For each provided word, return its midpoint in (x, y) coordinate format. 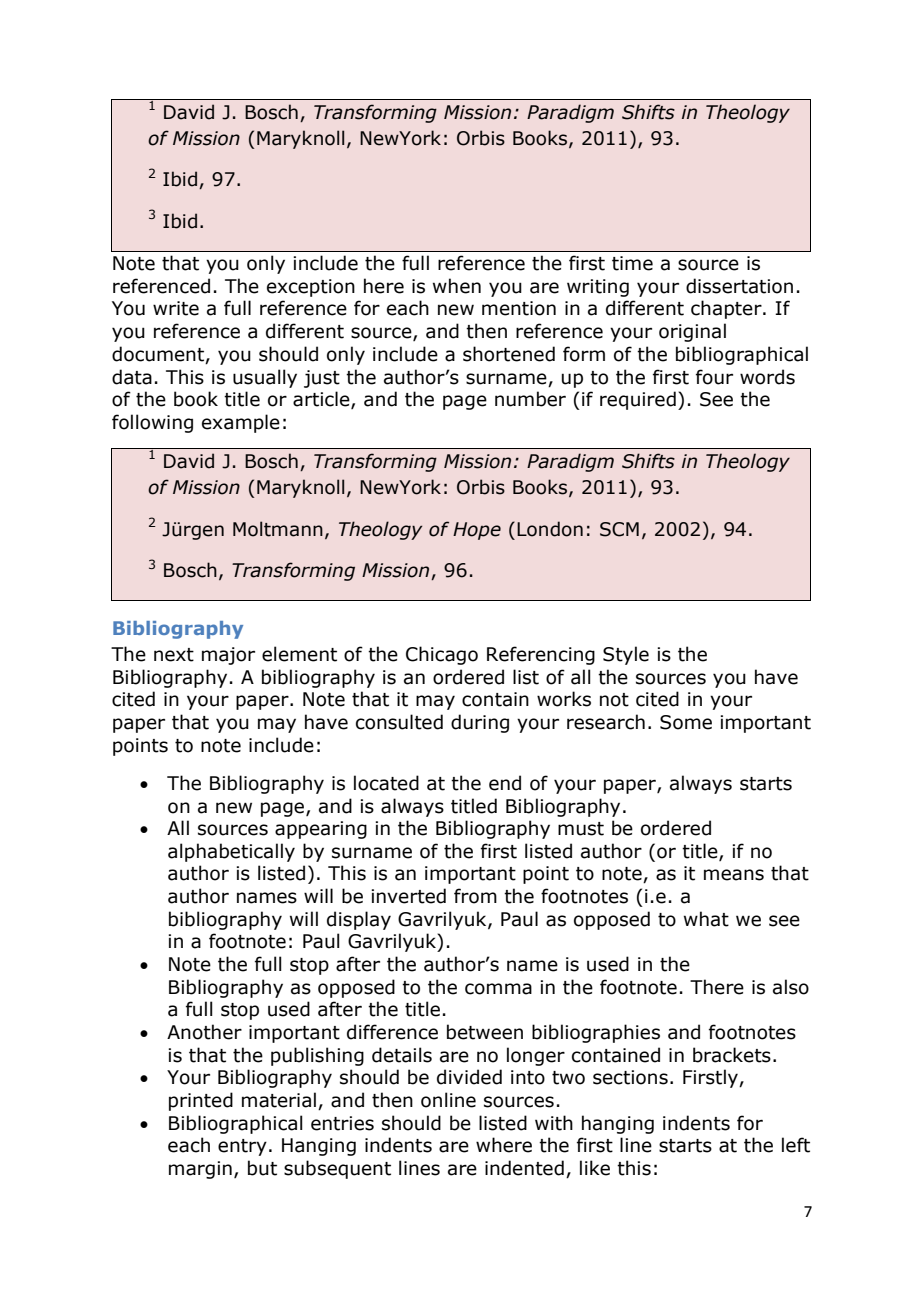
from (475, 896)
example (241, 423)
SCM (619, 529)
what (706, 919)
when (457, 286)
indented (524, 1168)
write (176, 308)
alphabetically (231, 852)
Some (686, 722)
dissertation (739, 286)
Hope (477, 531)
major (228, 656)
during (480, 723)
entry (242, 1147)
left (796, 1145)
